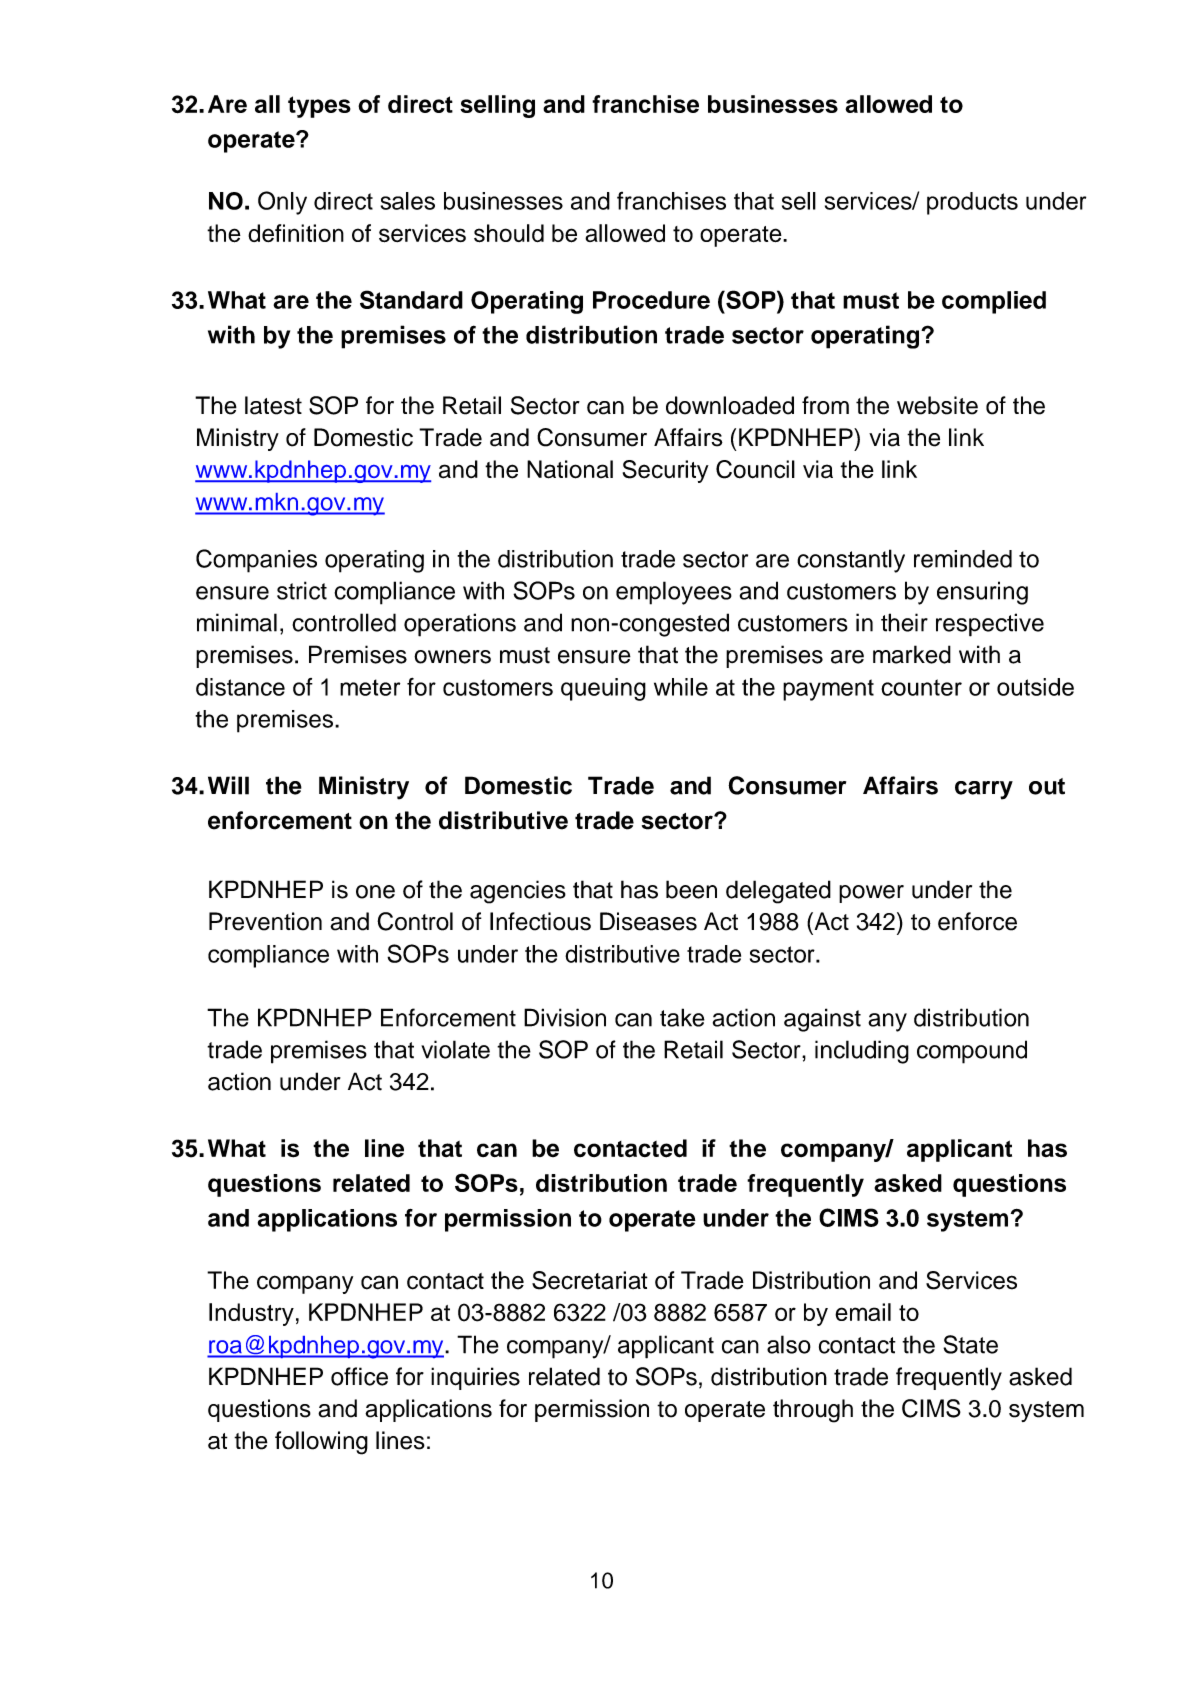 The height and width of the screenshot is (1697, 1200). I want to click on office, so click(359, 1376).
